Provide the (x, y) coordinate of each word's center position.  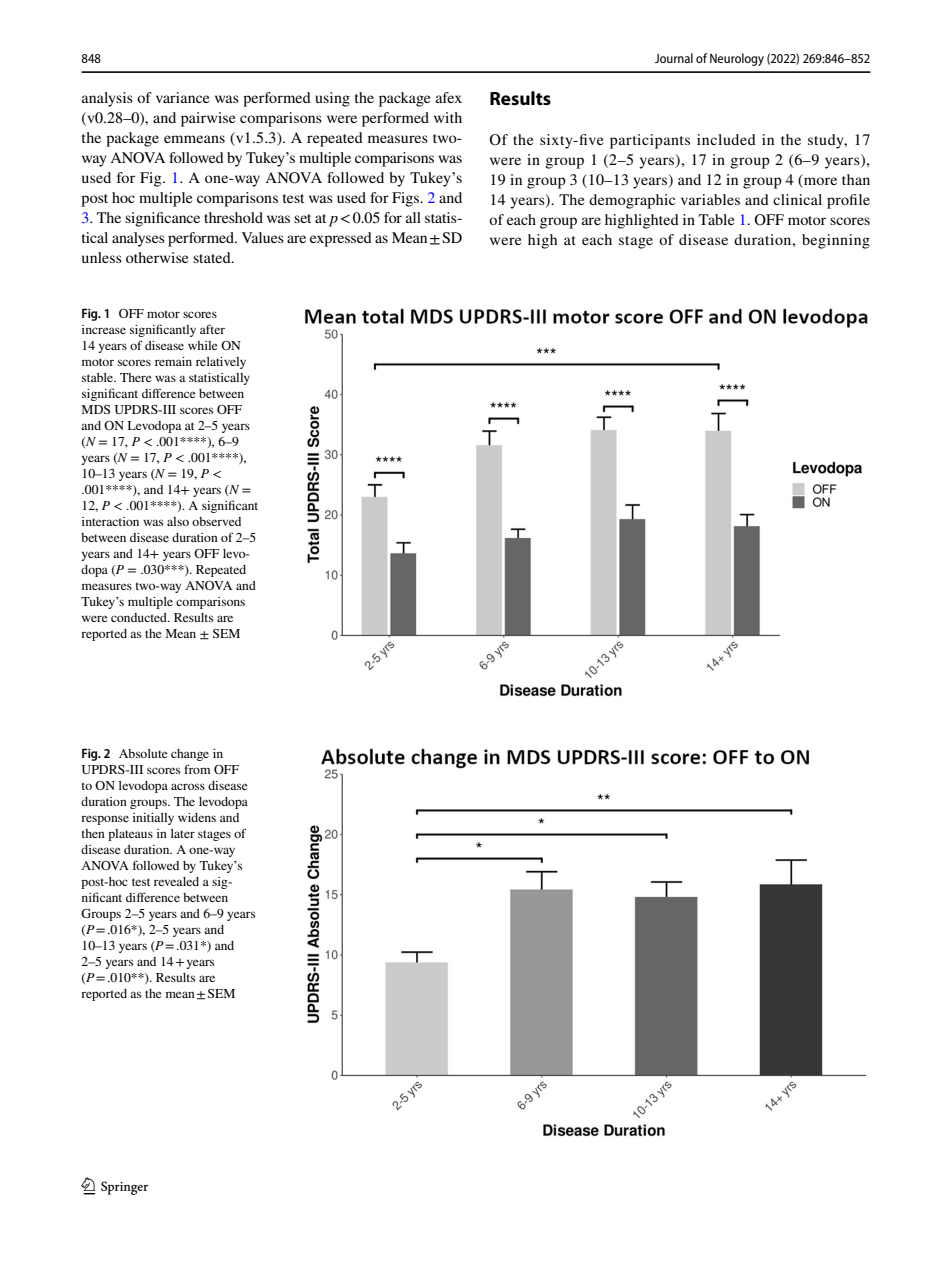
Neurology (737, 59)
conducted (140, 617)
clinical (797, 199)
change (190, 755)
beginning (836, 241)
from (197, 769)
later (183, 833)
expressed (341, 239)
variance (182, 97)
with (448, 117)
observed (216, 521)
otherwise (157, 257)
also (178, 521)
